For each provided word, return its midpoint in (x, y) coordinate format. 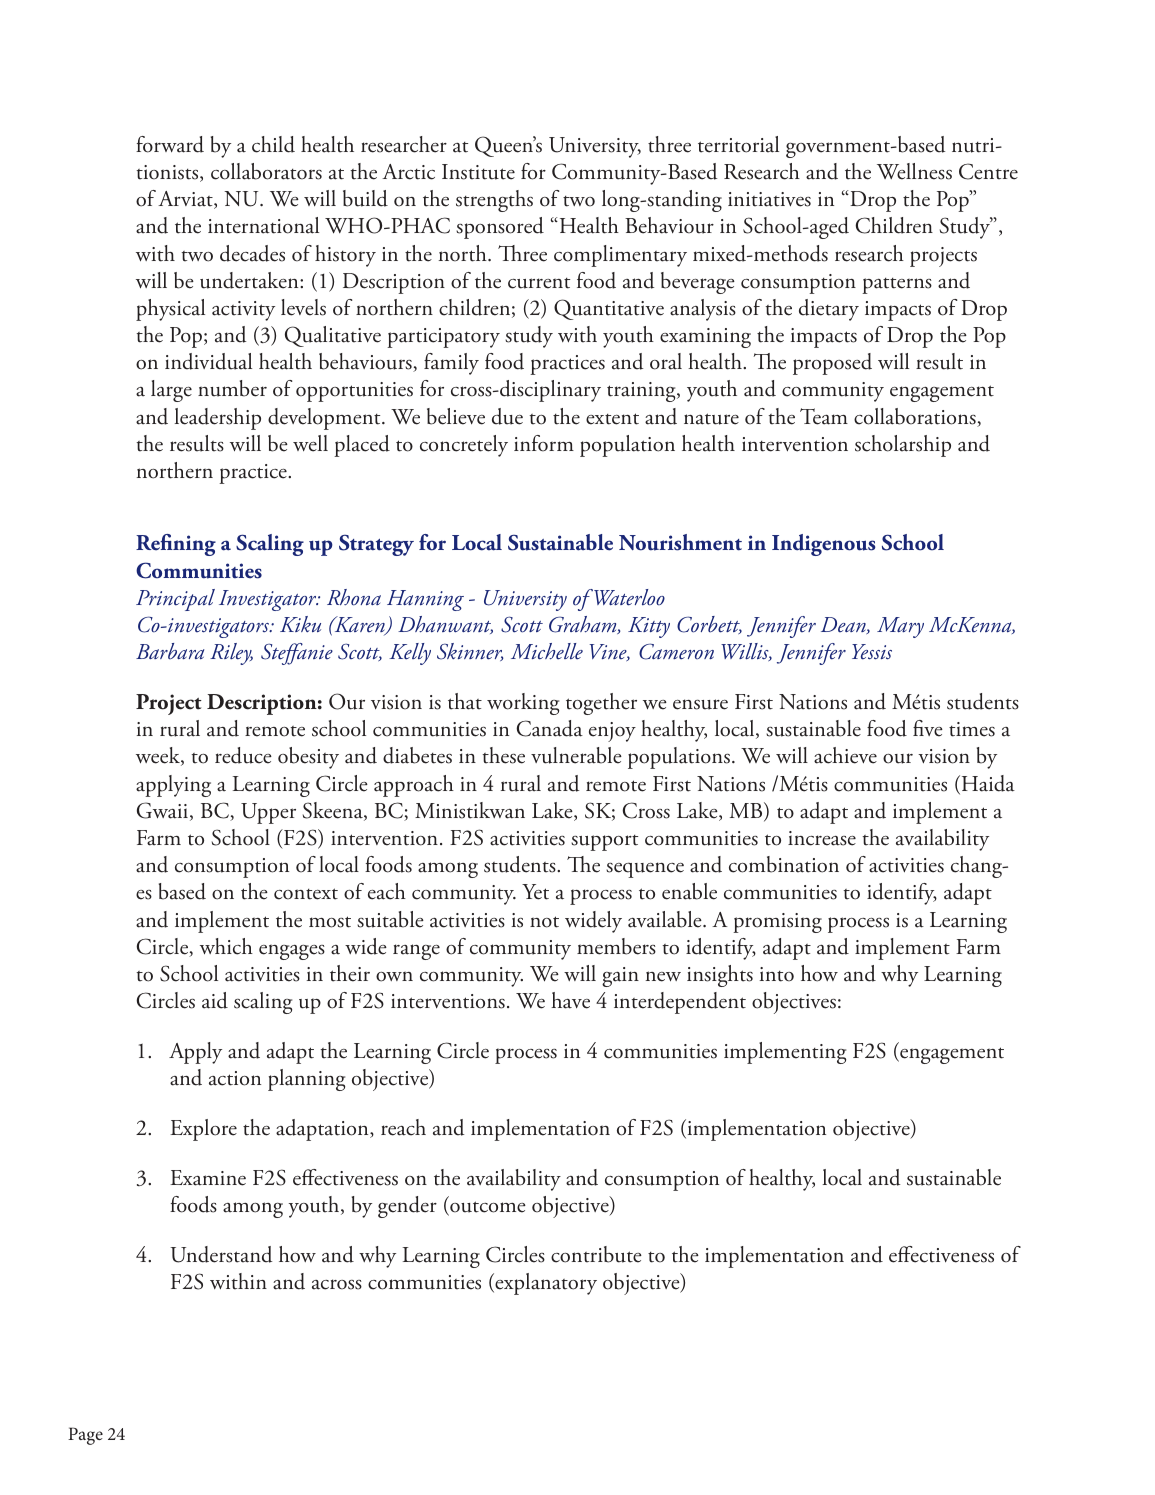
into (777, 974)
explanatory (545, 1284)
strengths (494, 201)
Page (85, 1436)
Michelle (547, 651)
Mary (900, 627)
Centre (988, 171)
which (226, 946)
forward (170, 144)
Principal (175, 600)
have (570, 1000)
